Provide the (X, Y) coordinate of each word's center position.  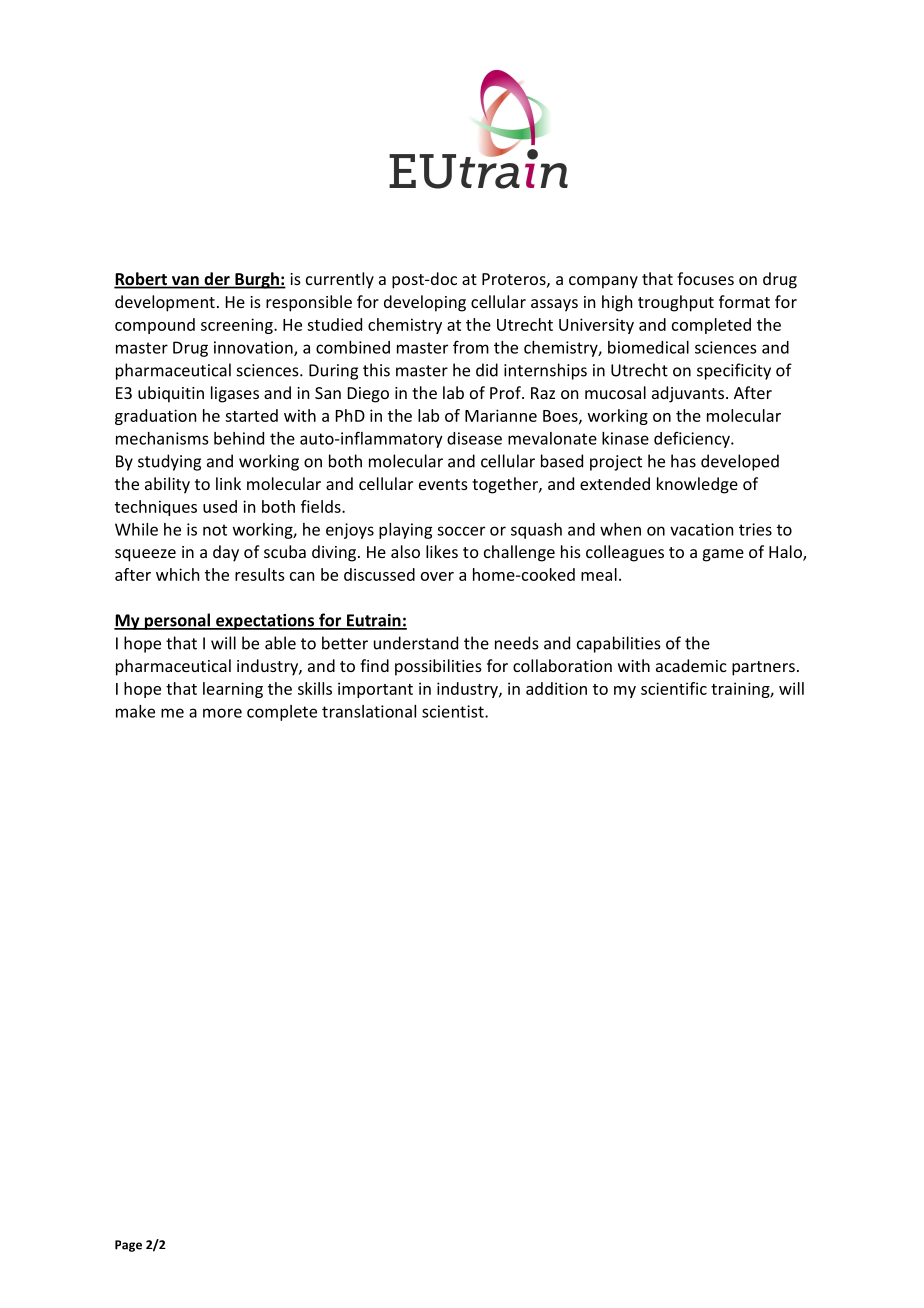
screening (238, 326)
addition (556, 688)
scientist (454, 711)
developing (425, 303)
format (744, 301)
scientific (674, 688)
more (222, 713)
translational (369, 711)
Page (128, 1246)
